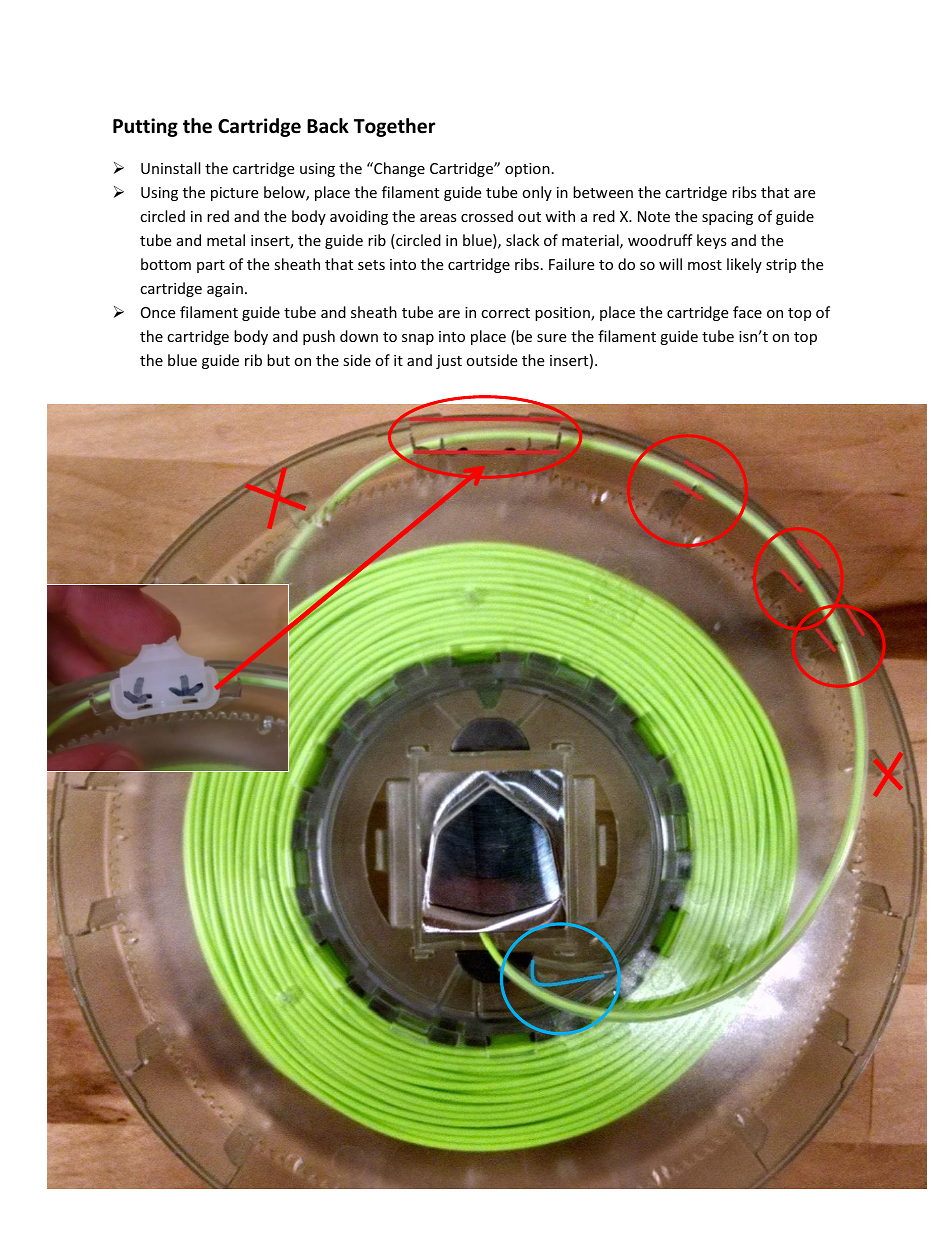 This screenshot has height=1233, width=952. Describe the element at coordinates (712, 241) in the screenshot. I see `keys` at that location.
